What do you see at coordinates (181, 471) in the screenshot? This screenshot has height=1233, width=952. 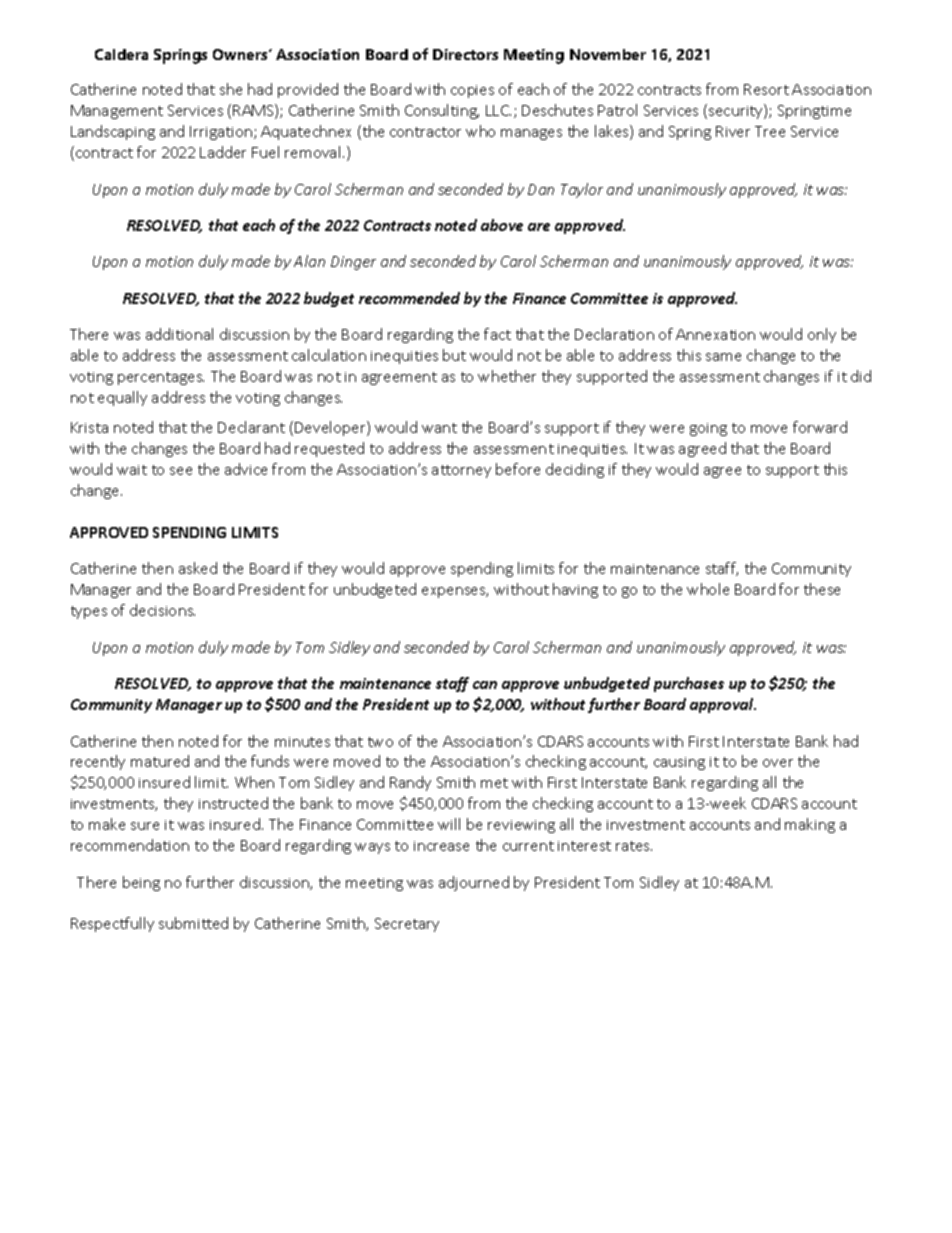 I see `see` at bounding box center [181, 471].
